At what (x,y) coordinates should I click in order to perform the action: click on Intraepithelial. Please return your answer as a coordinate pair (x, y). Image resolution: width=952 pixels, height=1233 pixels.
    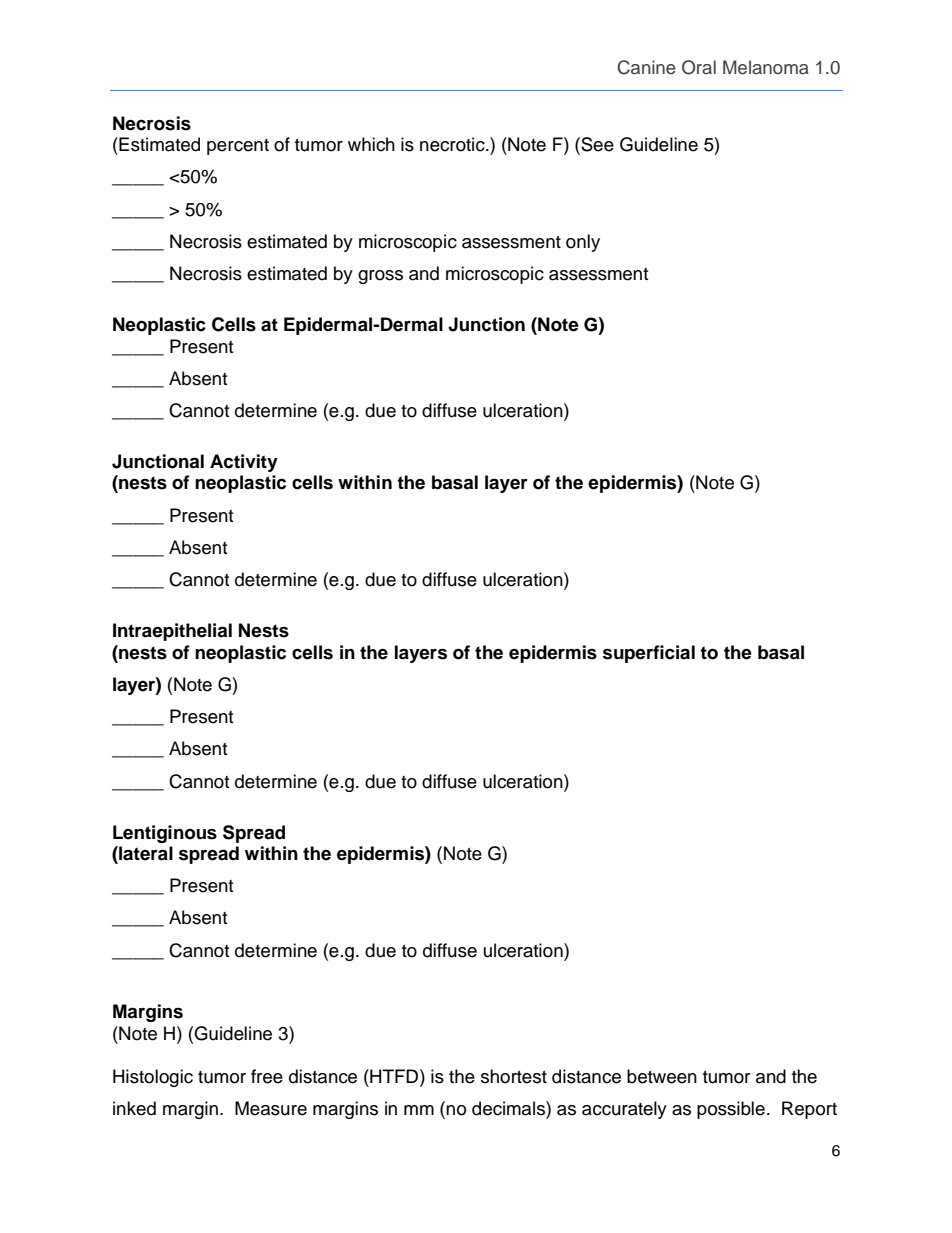
    Looking at the image, I should click on (172, 632).
